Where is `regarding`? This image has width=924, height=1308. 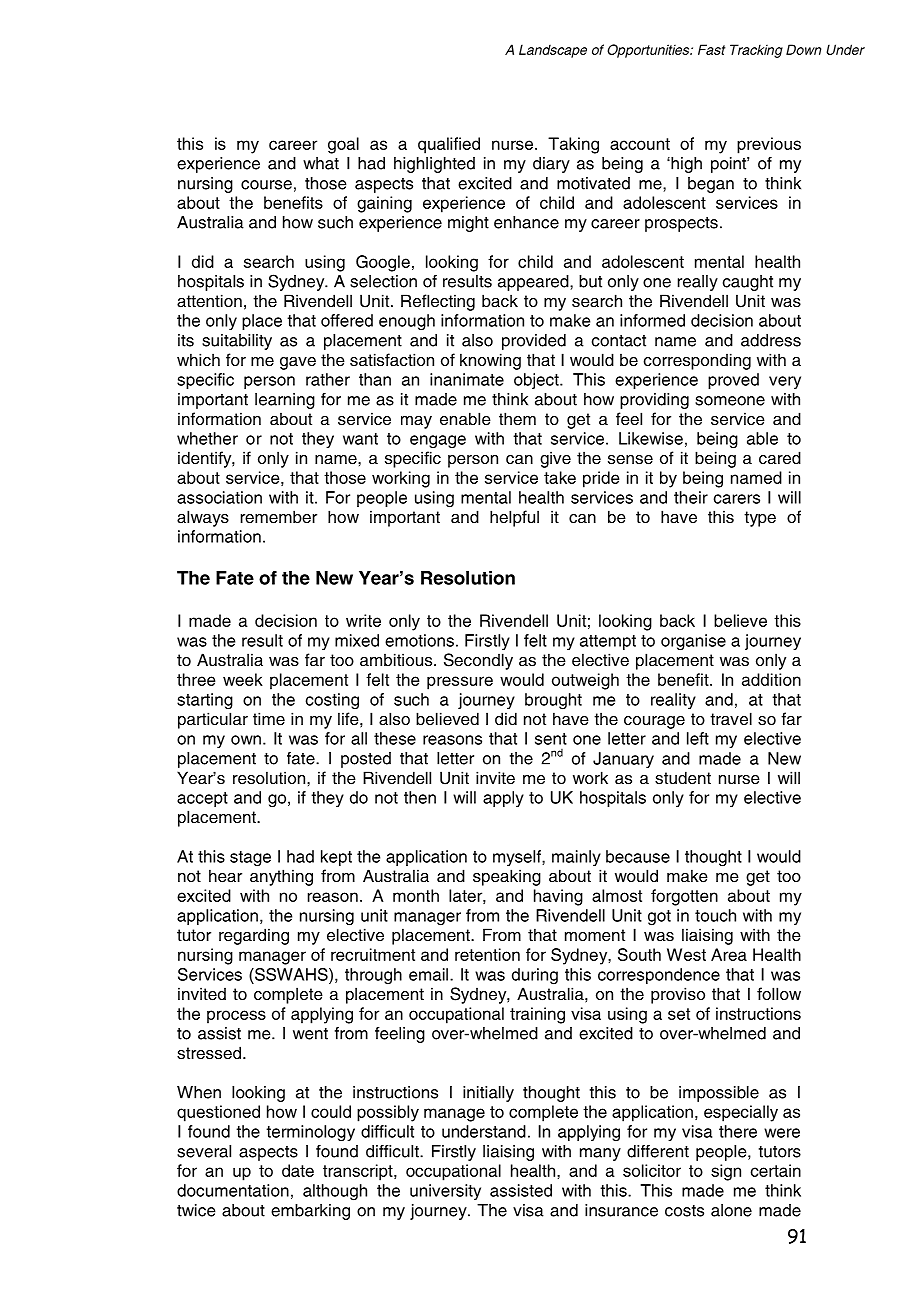
regarding is located at coordinates (254, 936).
